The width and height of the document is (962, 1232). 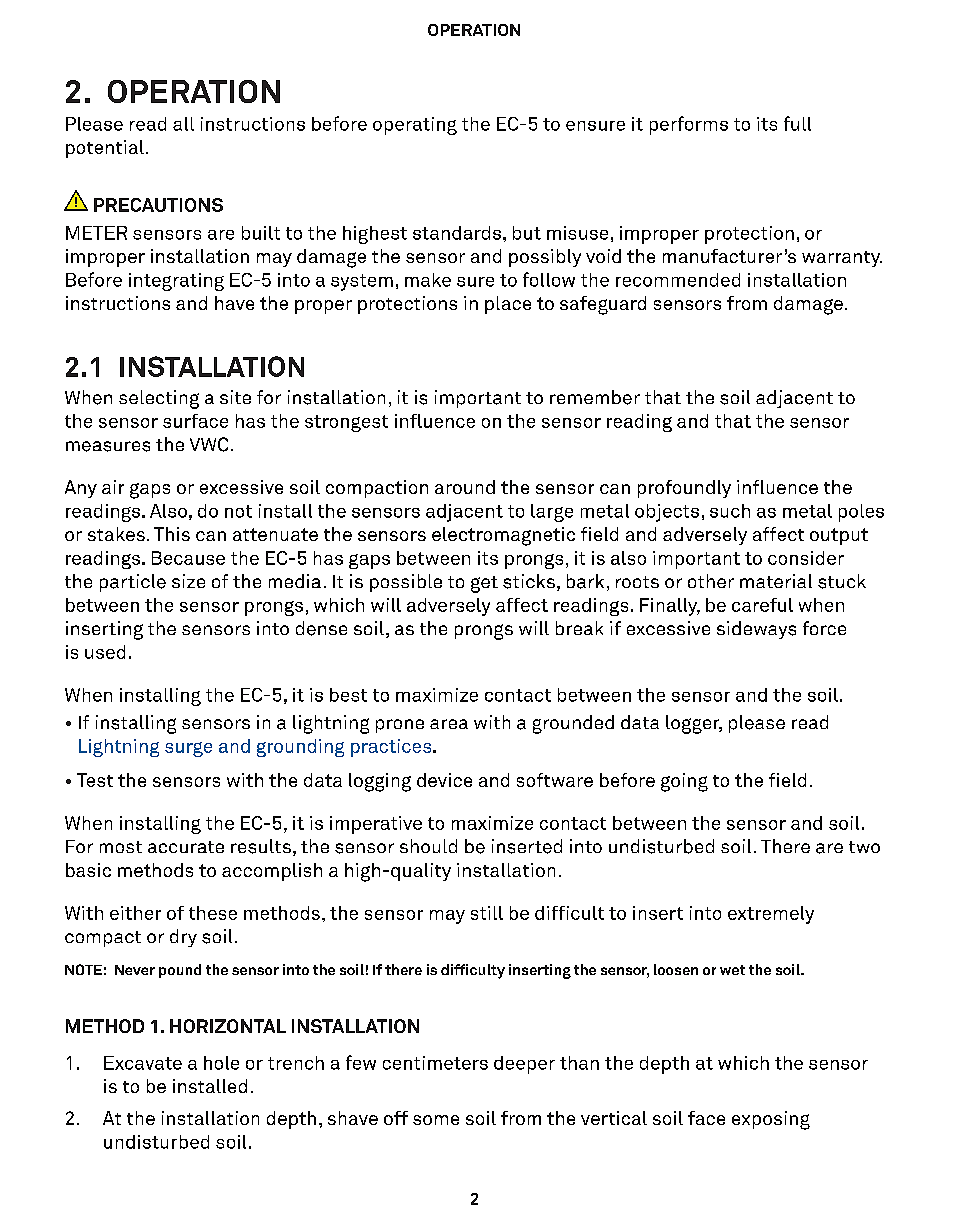 I want to click on profoundly, so click(x=684, y=489).
